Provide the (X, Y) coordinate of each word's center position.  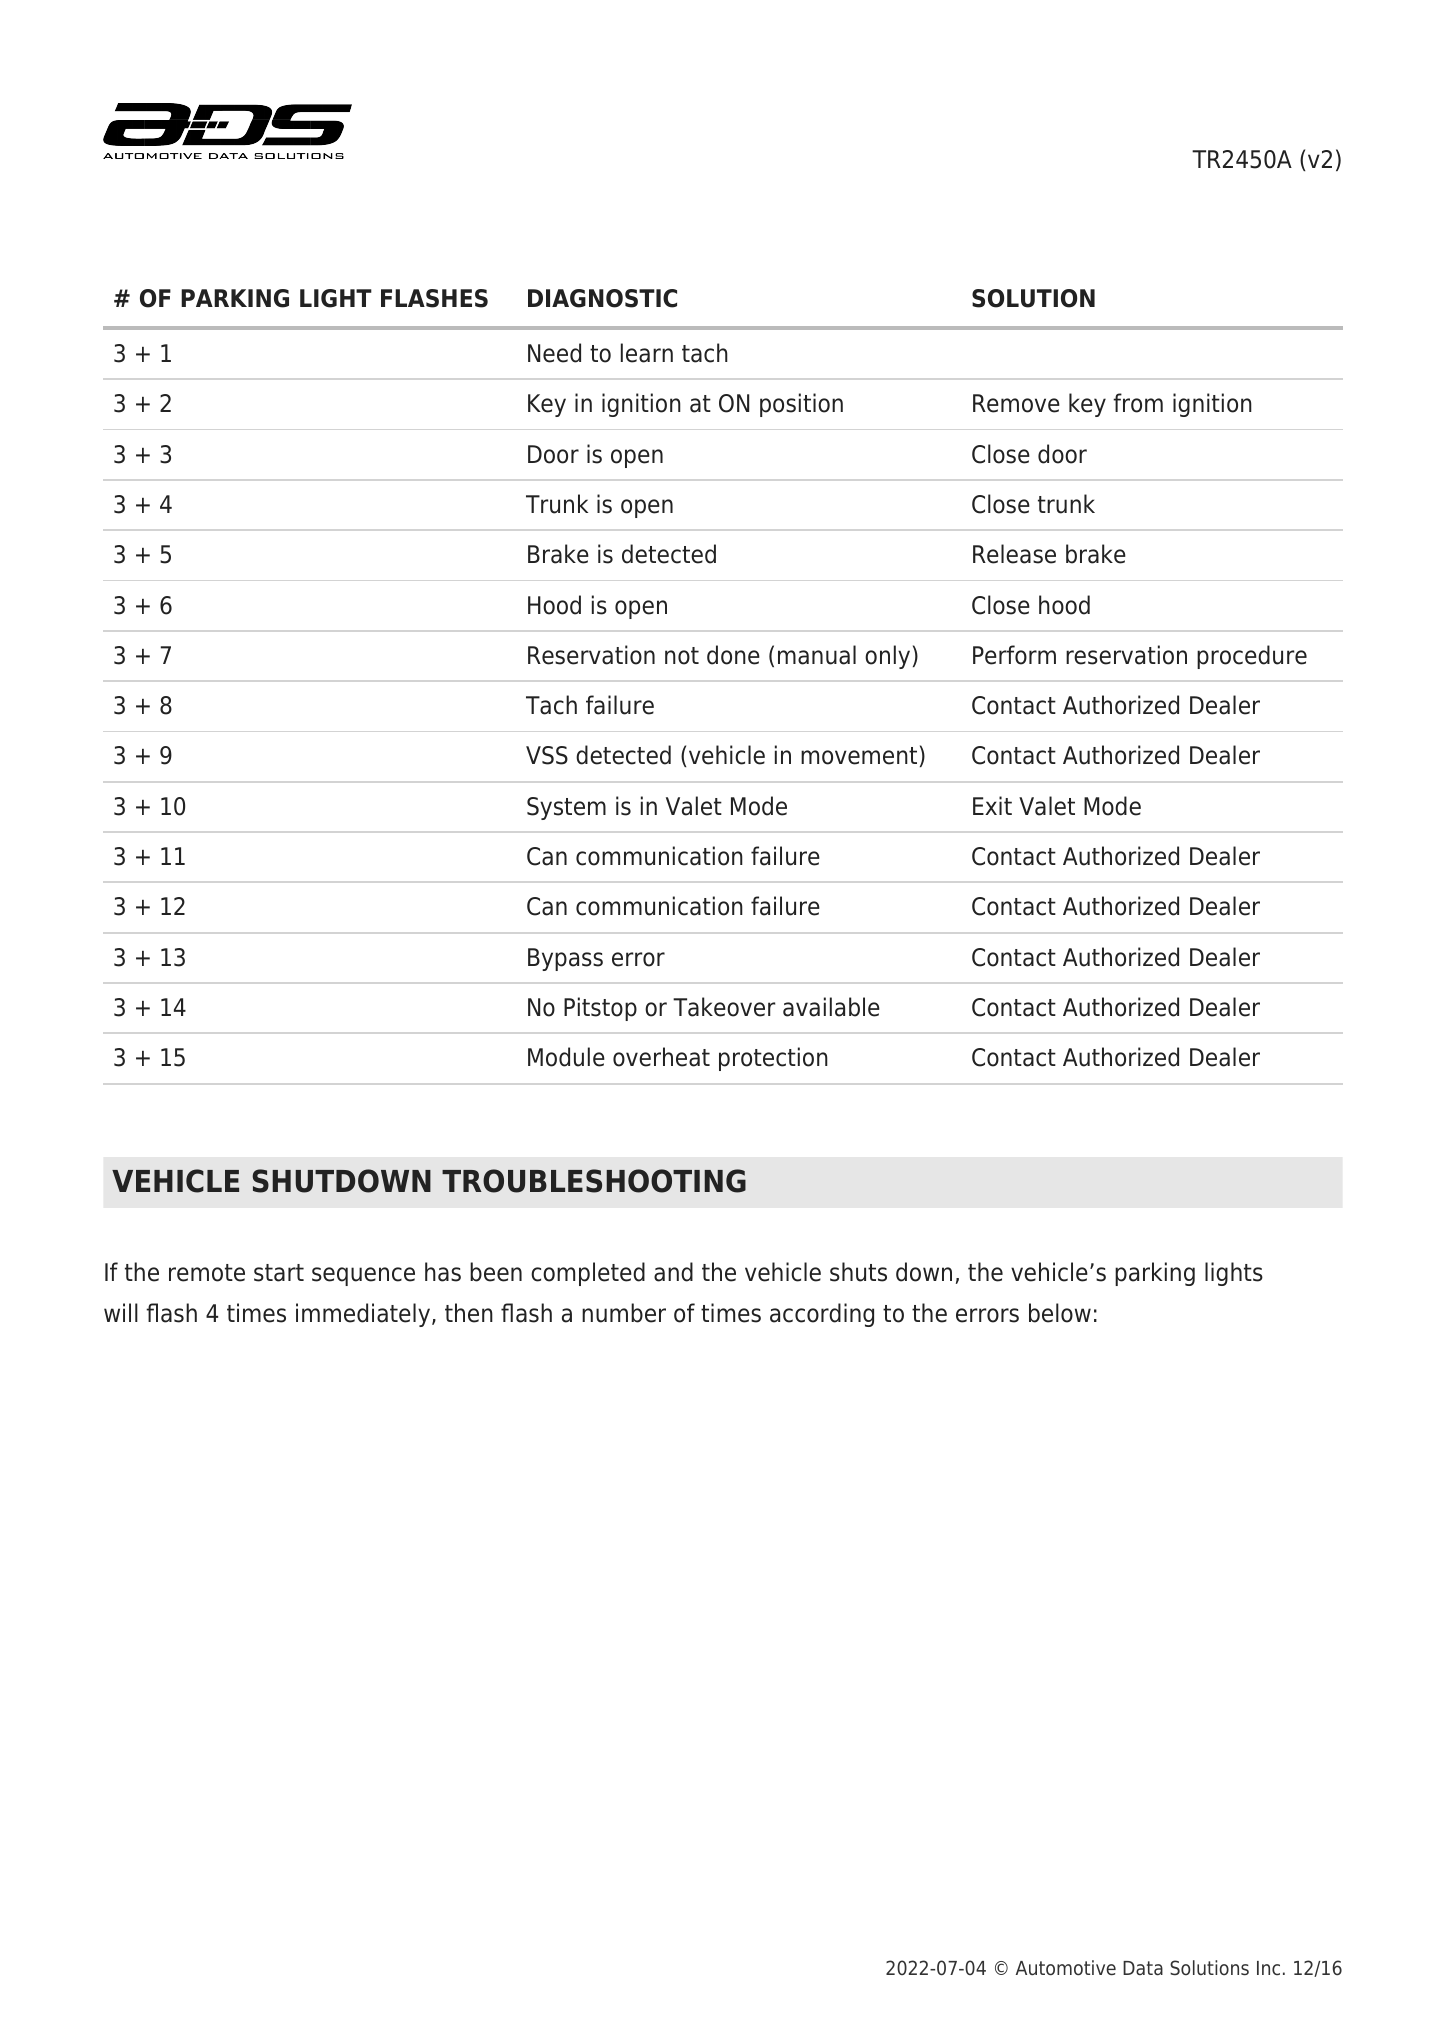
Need (554, 353)
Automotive (1066, 1968)
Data (1143, 1968)
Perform (1014, 655)
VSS (547, 755)
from (1138, 403)
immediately (364, 1315)
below (1060, 1313)
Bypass (565, 959)
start (279, 1273)
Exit (992, 805)
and (673, 1272)
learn (647, 353)
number (624, 1313)
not (682, 656)
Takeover (724, 1007)
